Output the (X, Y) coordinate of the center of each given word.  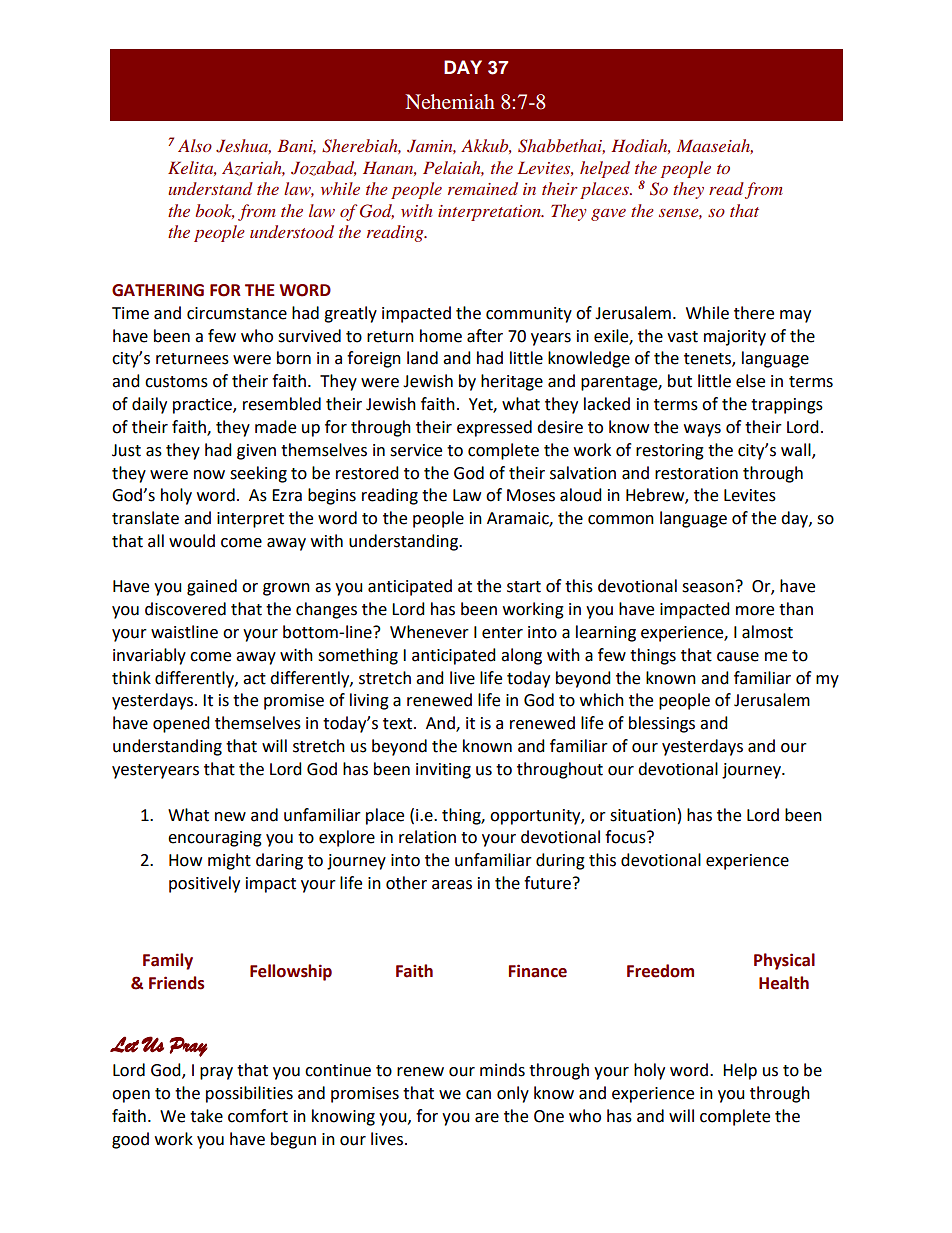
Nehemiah (450, 101)
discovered (185, 609)
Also (195, 145)
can (478, 1095)
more (755, 611)
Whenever (429, 632)
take (206, 1116)
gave (608, 215)
